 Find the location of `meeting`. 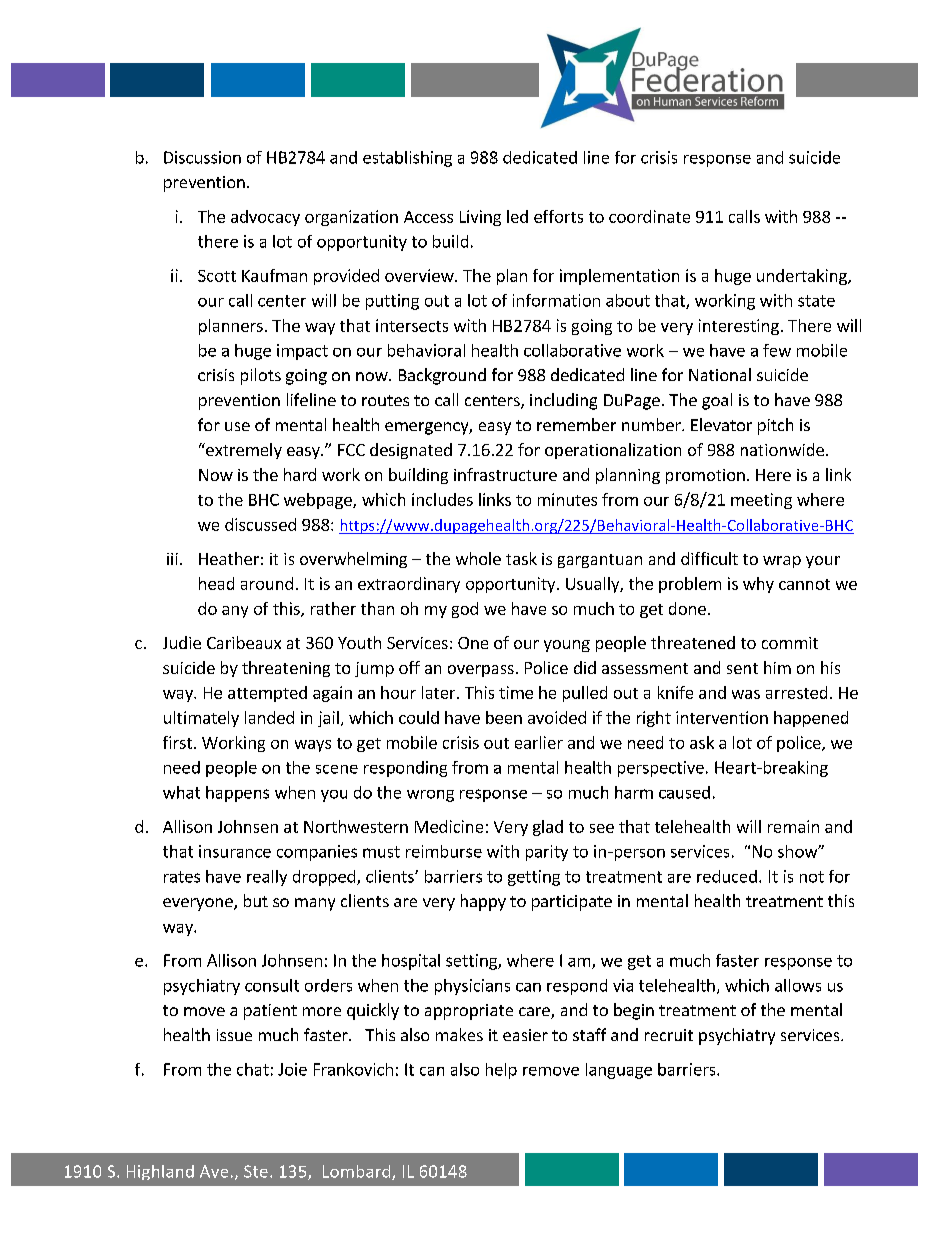

meeting is located at coordinates (761, 501).
